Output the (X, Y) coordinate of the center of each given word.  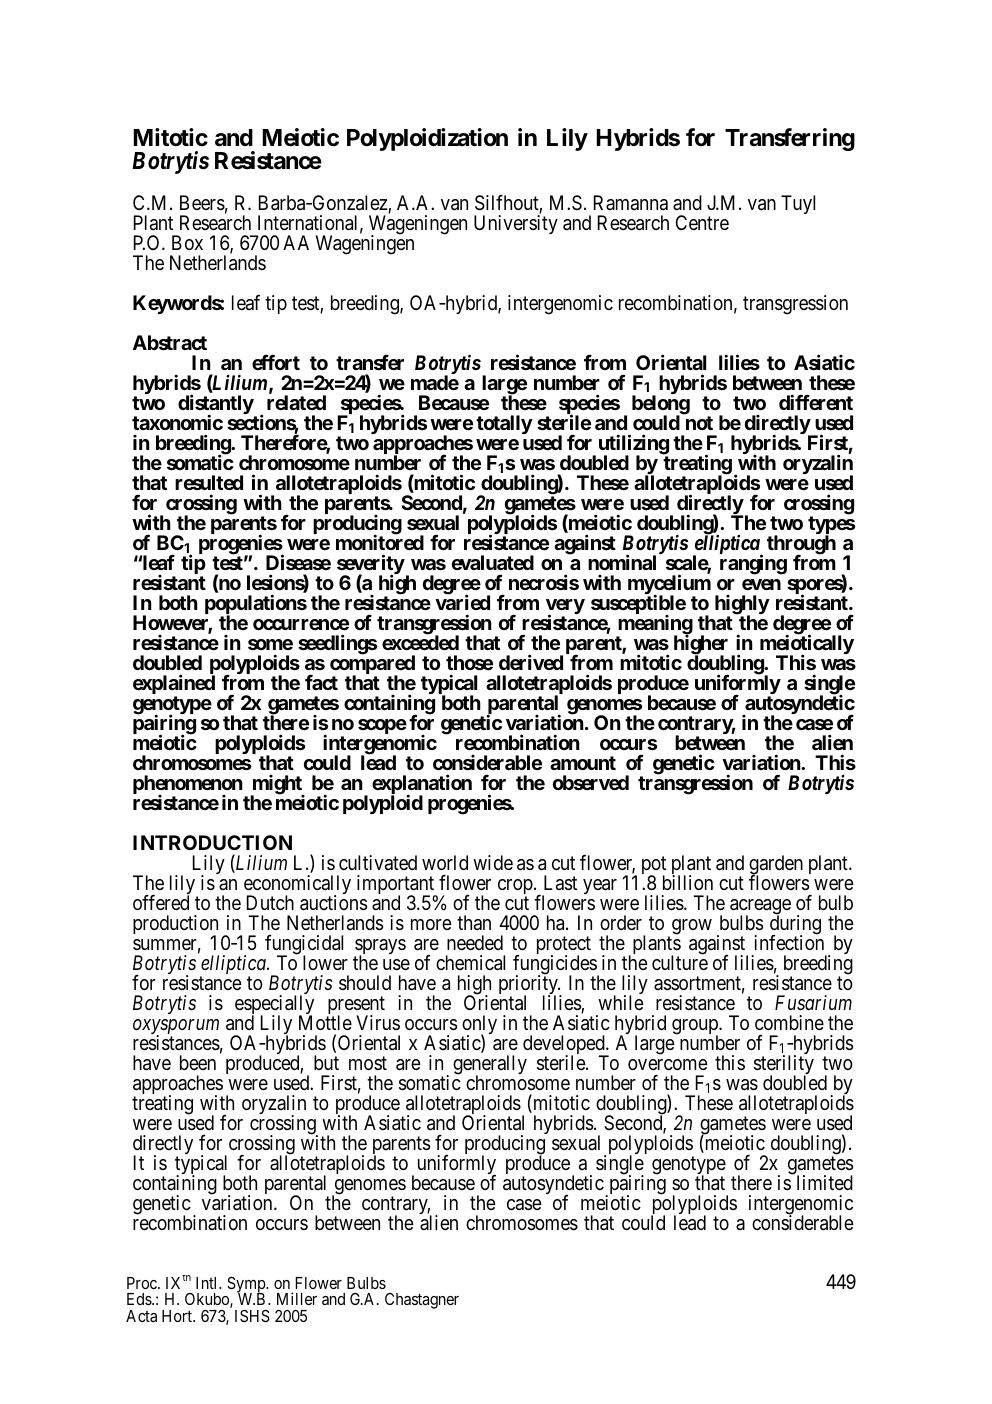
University (516, 224)
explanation (422, 785)
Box (187, 242)
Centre (702, 222)
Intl (208, 1283)
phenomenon (188, 786)
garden (776, 866)
